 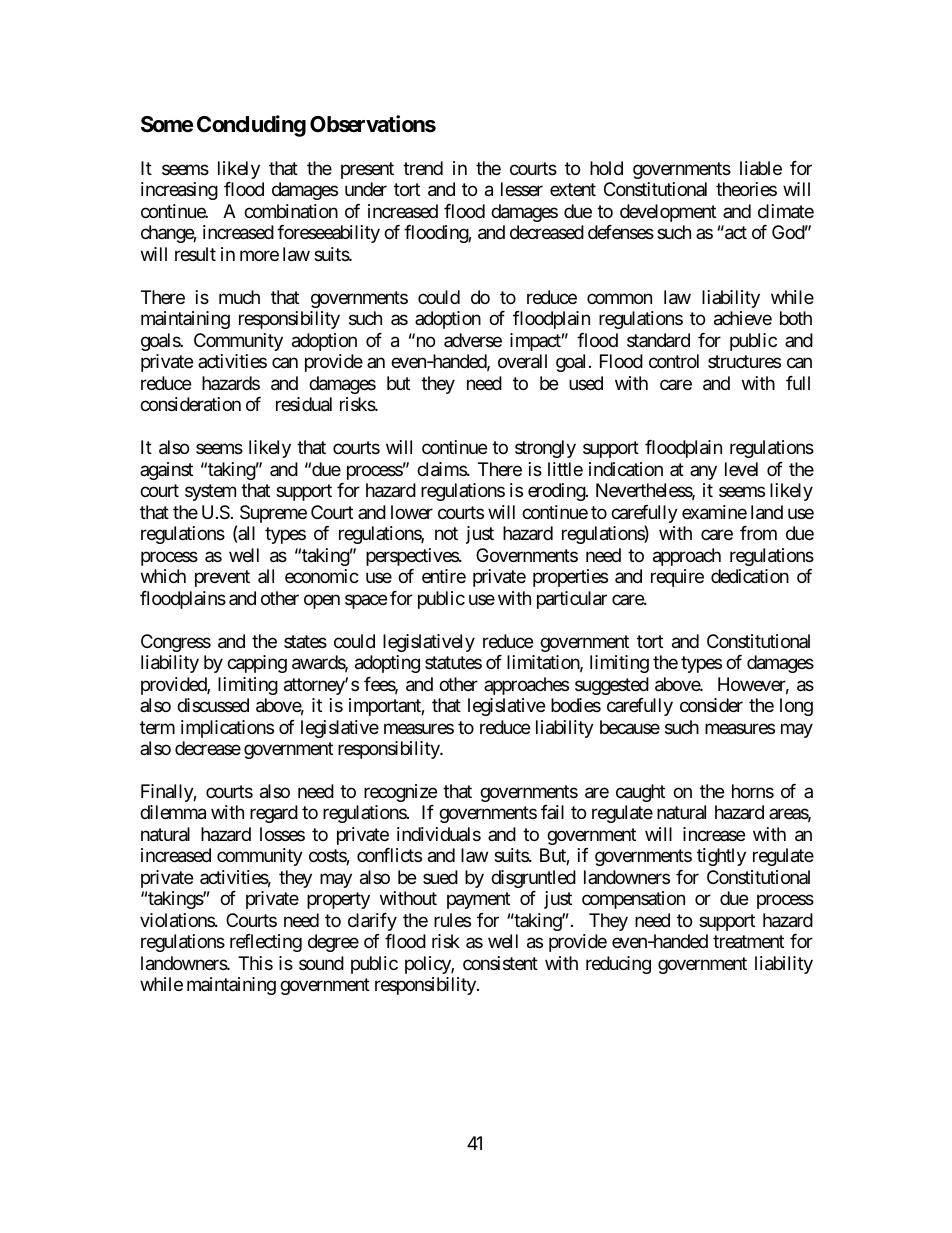 What do you see at coordinates (522, 189) in the screenshot?
I see `lesser` at bounding box center [522, 189].
